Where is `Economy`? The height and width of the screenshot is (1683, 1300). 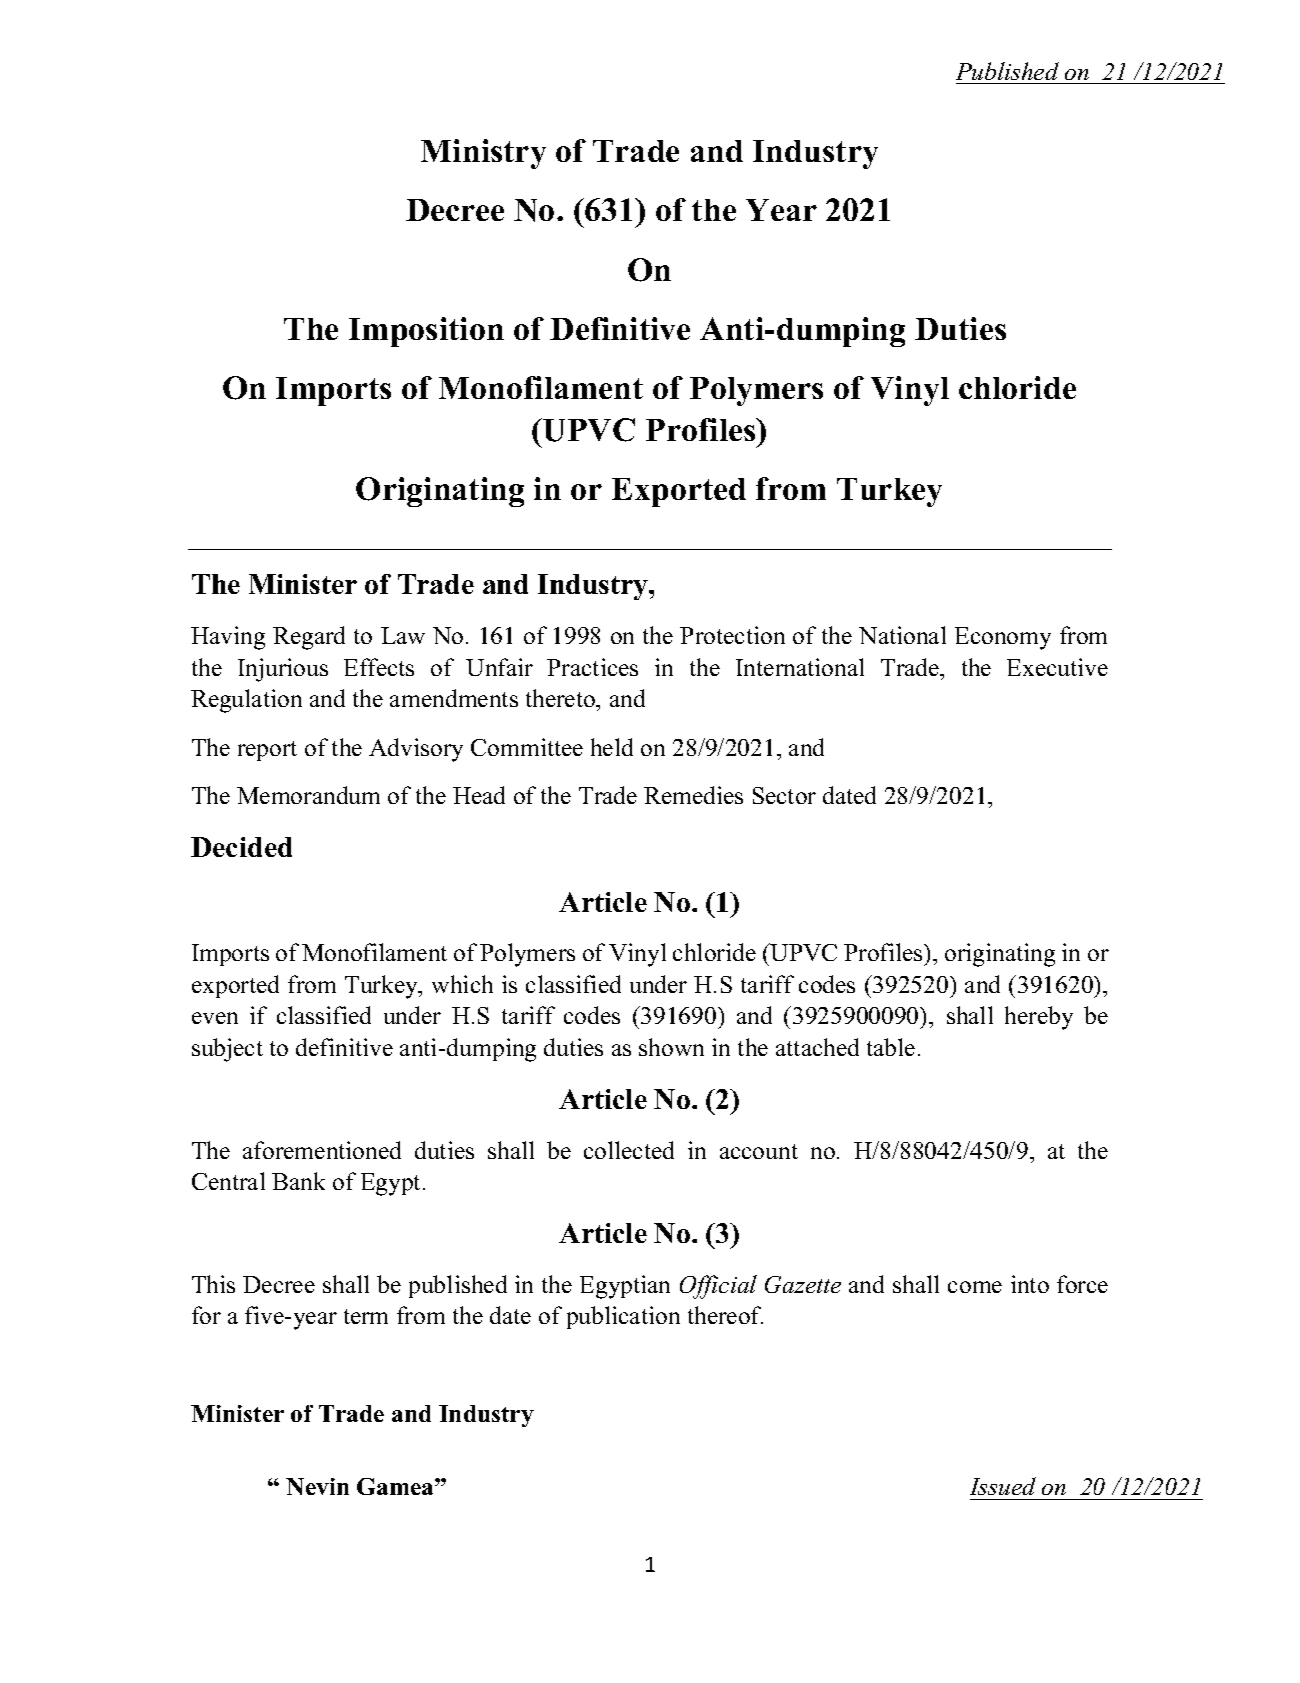
Economy is located at coordinates (1003, 638).
